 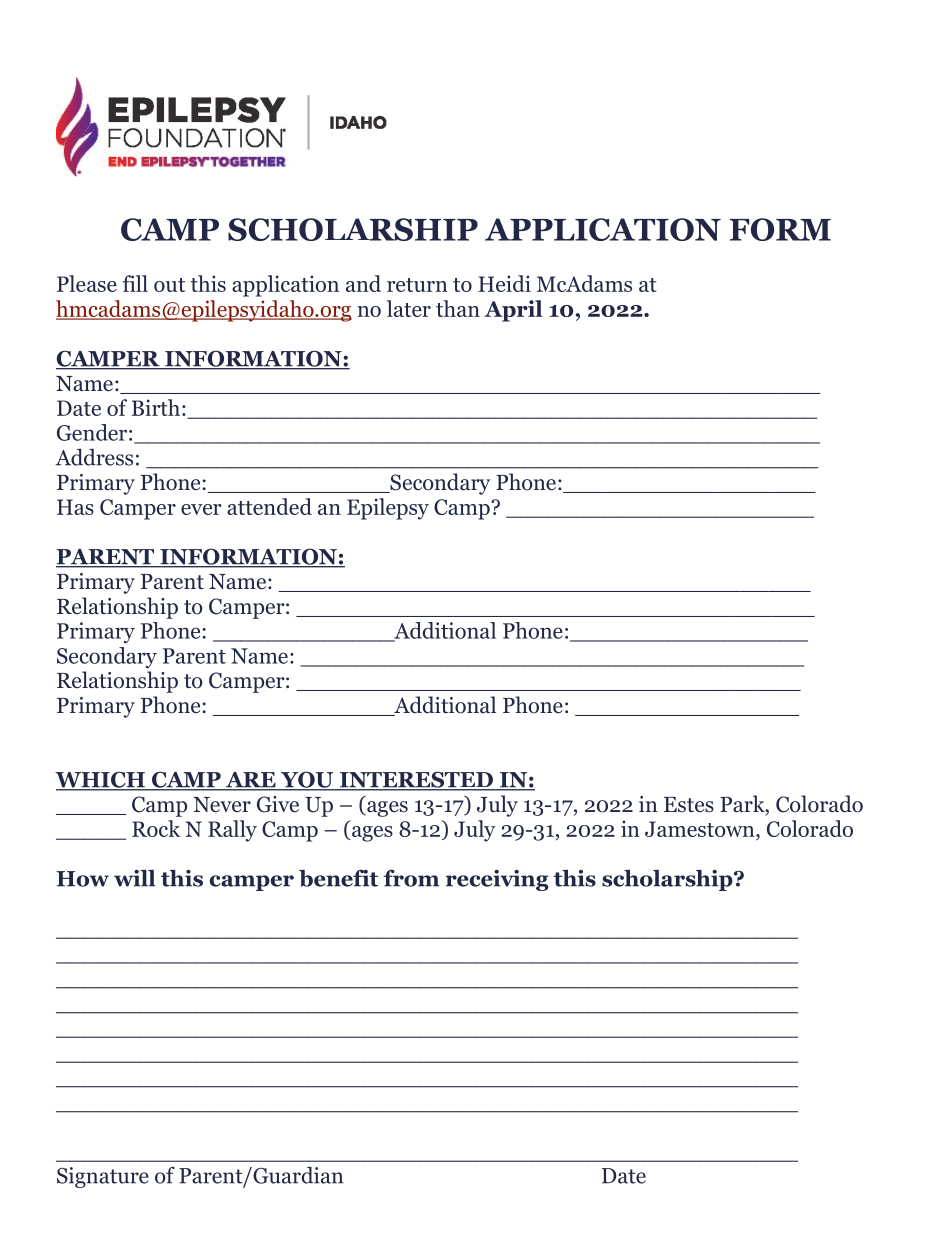 What do you see at coordinates (101, 780) in the document?
I see `WHICH` at bounding box center [101, 780].
